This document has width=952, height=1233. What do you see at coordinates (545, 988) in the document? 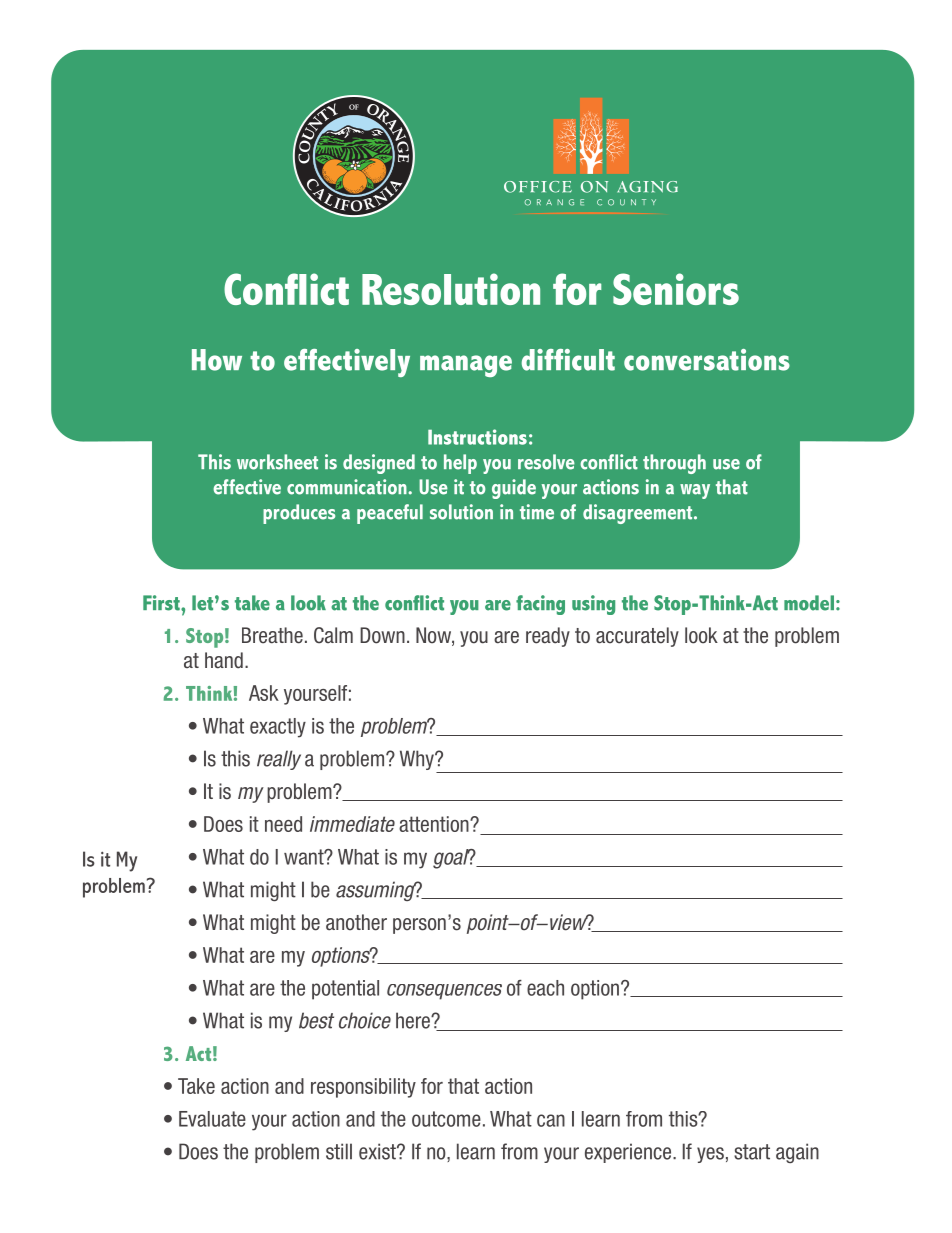
I see `each` at bounding box center [545, 988].
